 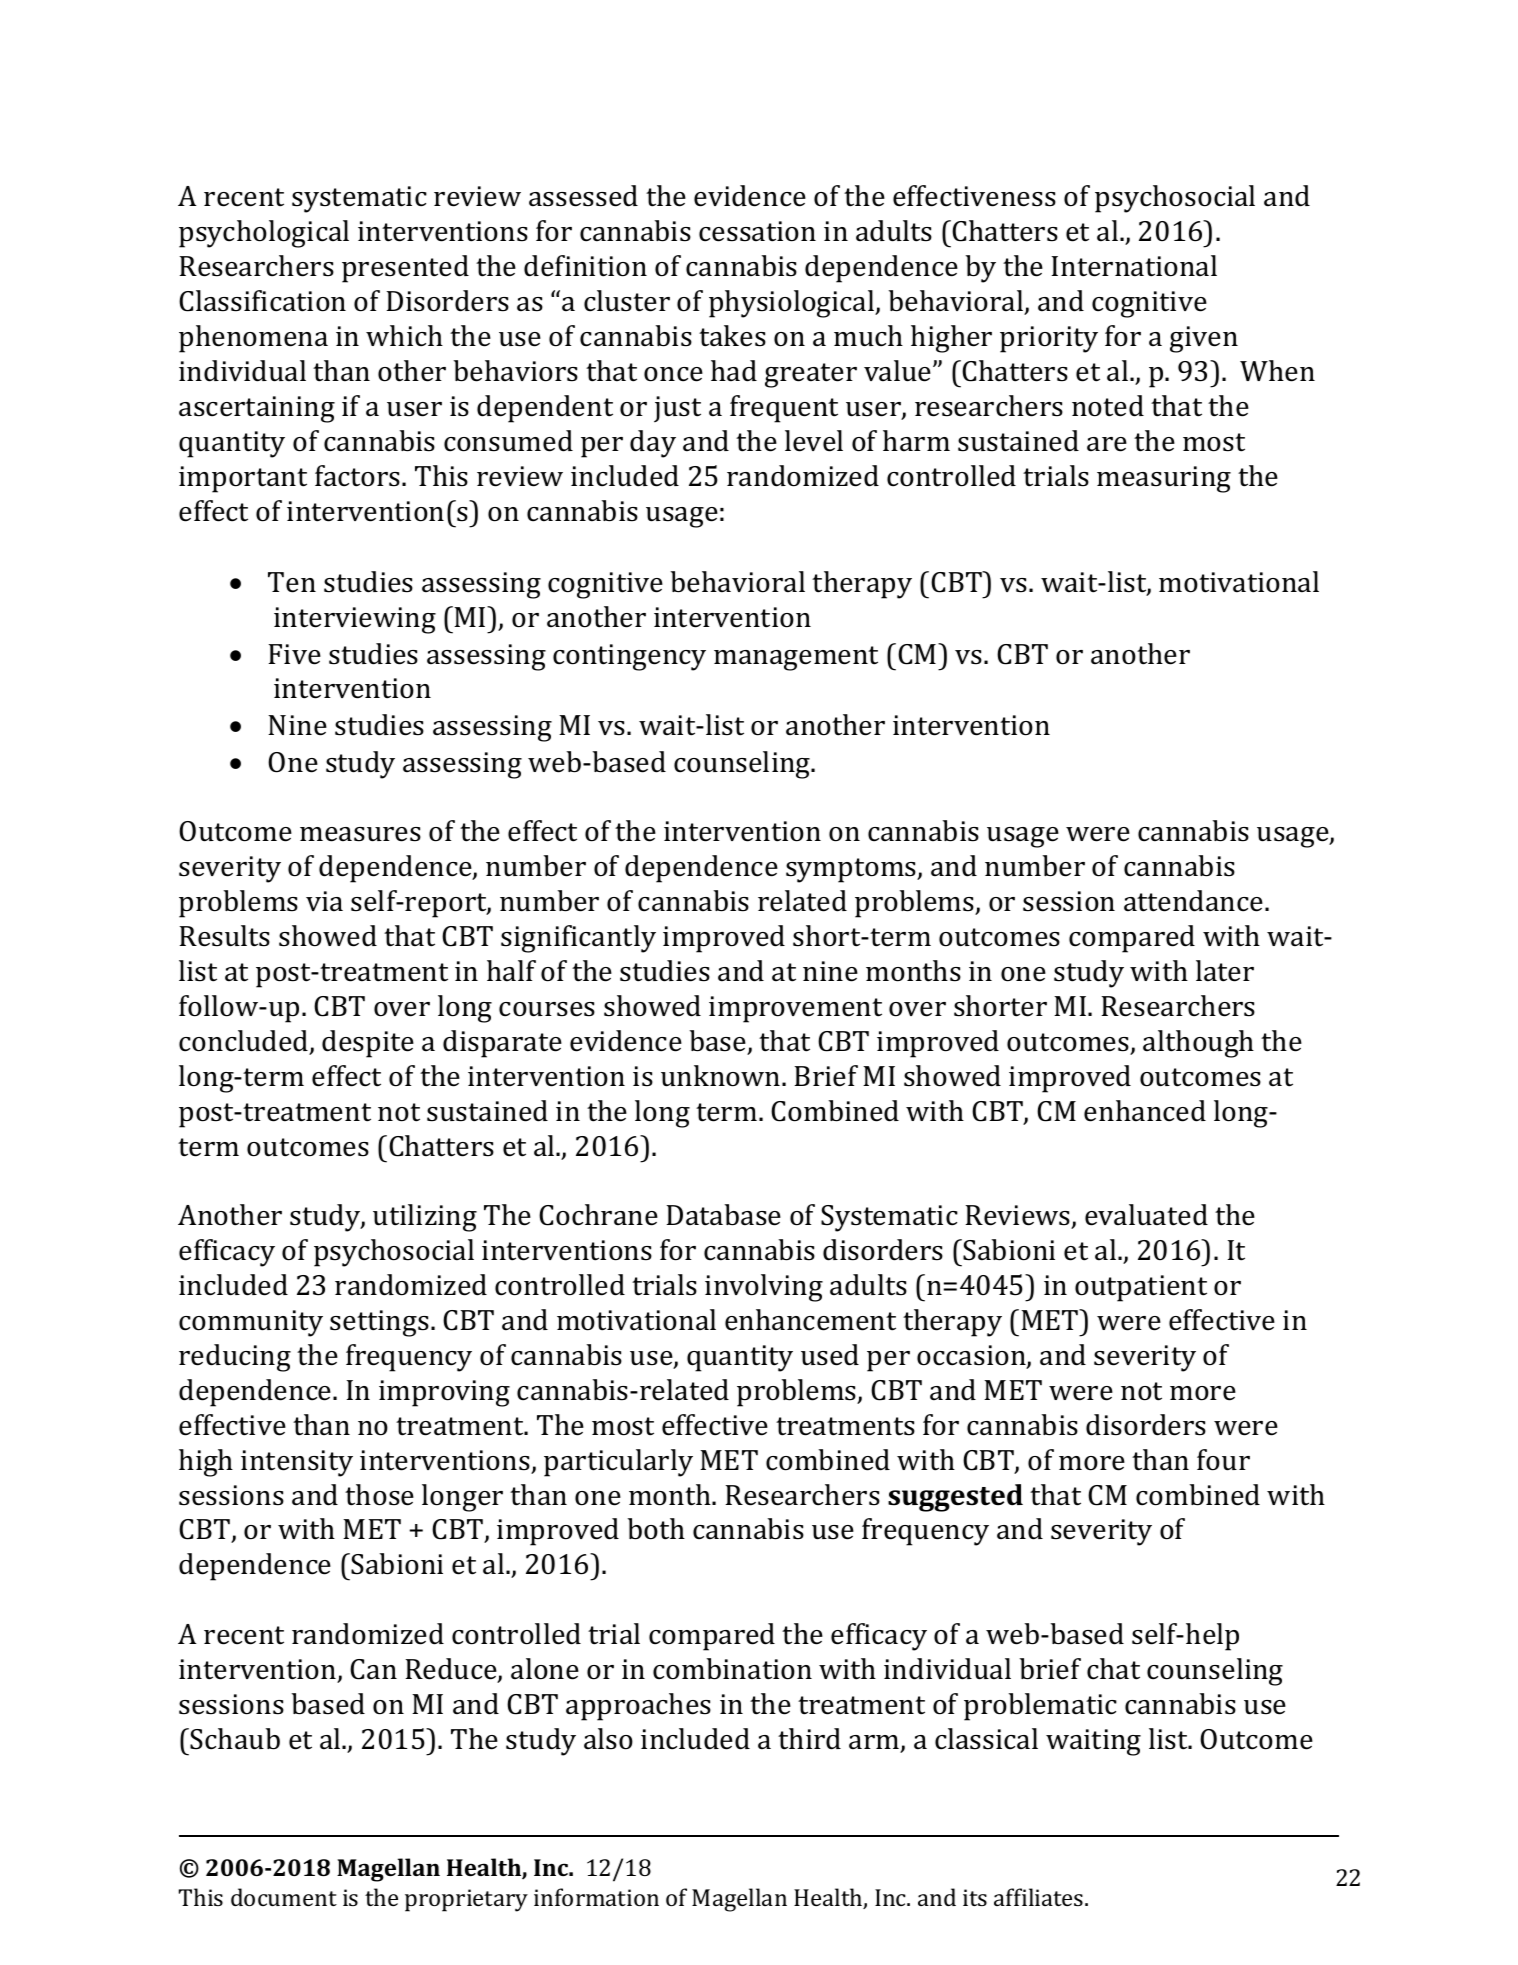 What do you see at coordinates (809, 1739) in the screenshot?
I see `third` at bounding box center [809, 1739].
